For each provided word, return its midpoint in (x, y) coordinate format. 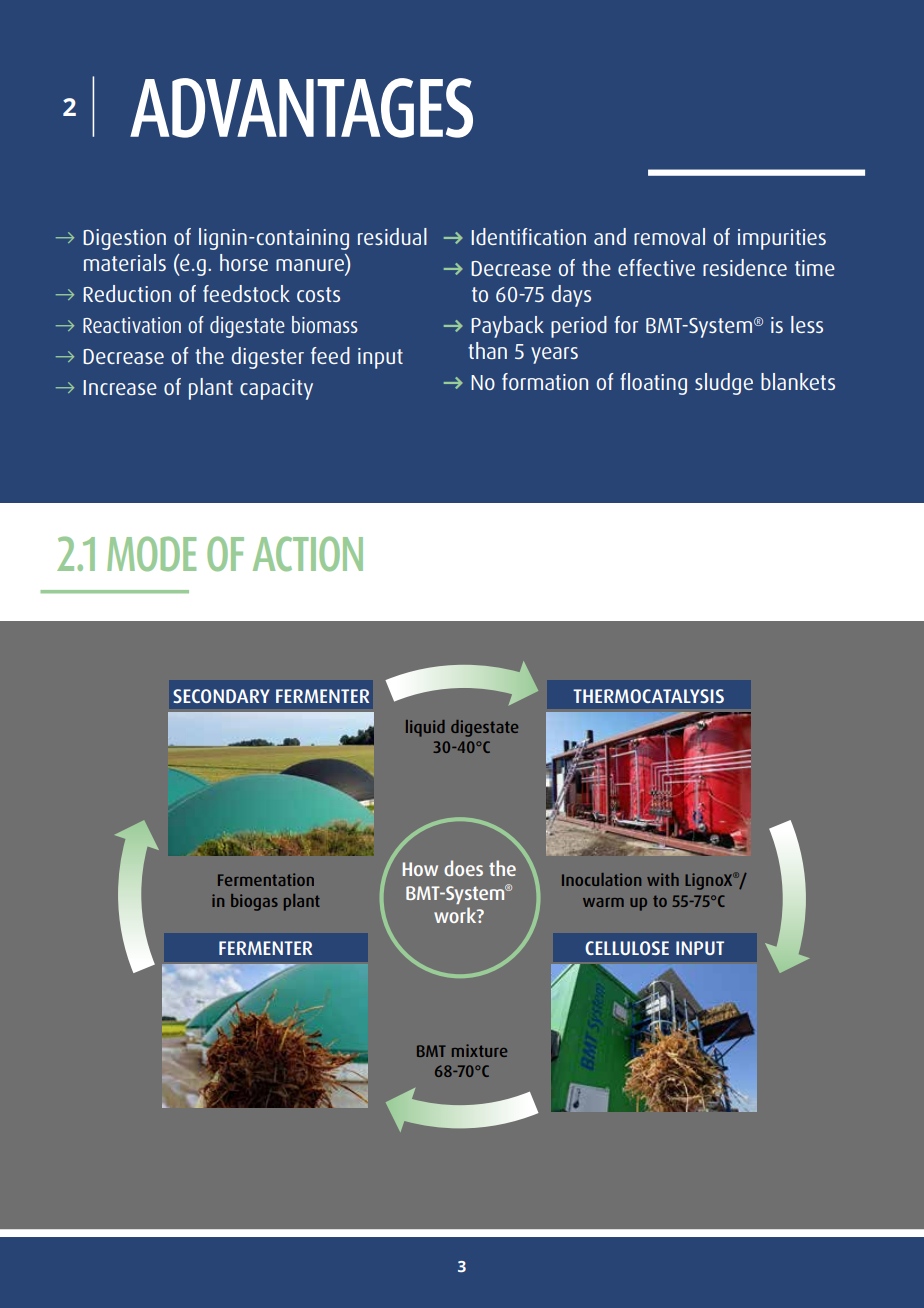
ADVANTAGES (301, 108)
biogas (254, 902)
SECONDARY (221, 696)
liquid (425, 728)
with (663, 879)
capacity (276, 389)
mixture (479, 1050)
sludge (724, 384)
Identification (528, 236)
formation (545, 381)
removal (669, 236)
